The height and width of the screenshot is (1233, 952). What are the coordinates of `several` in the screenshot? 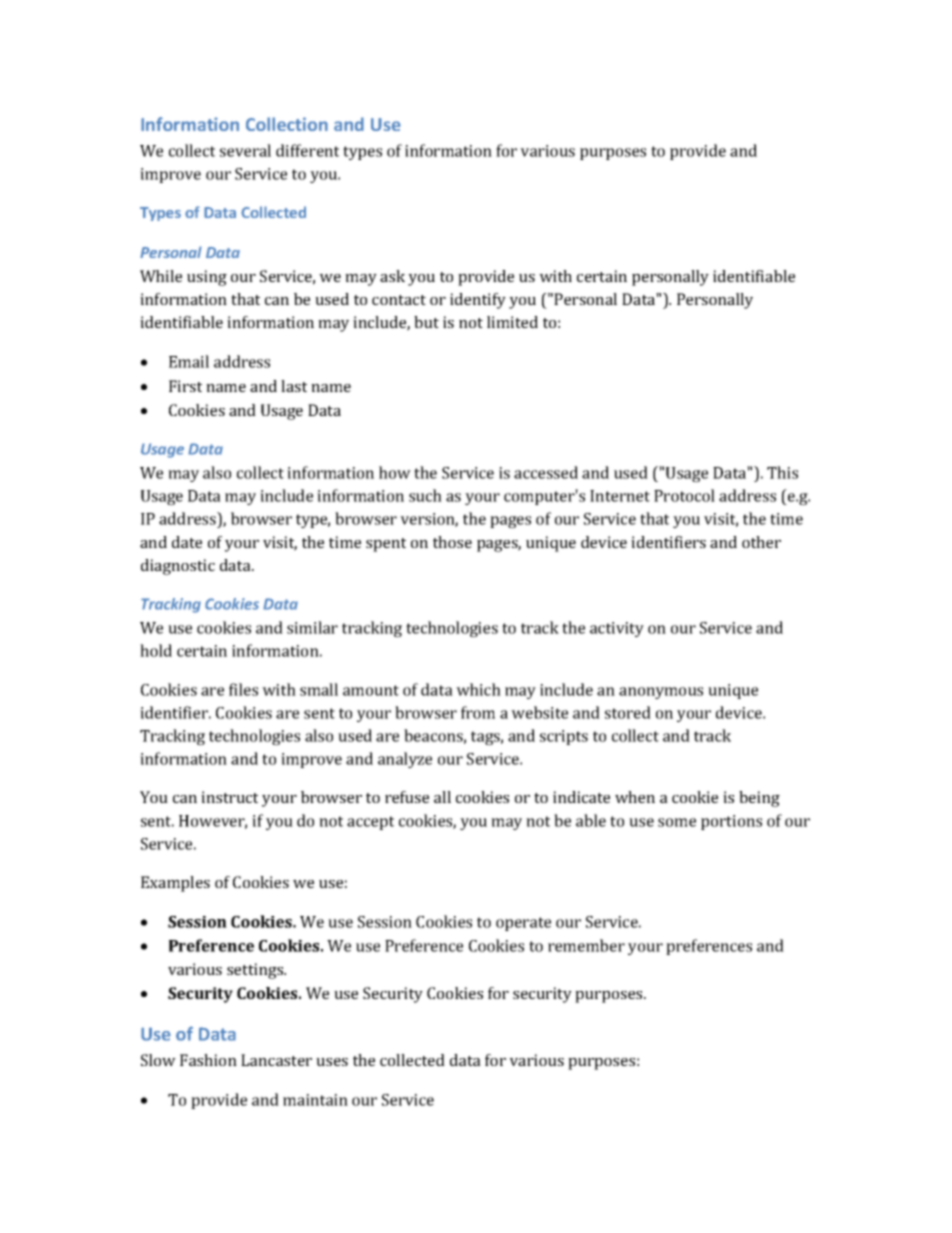 It's located at (245, 150).
